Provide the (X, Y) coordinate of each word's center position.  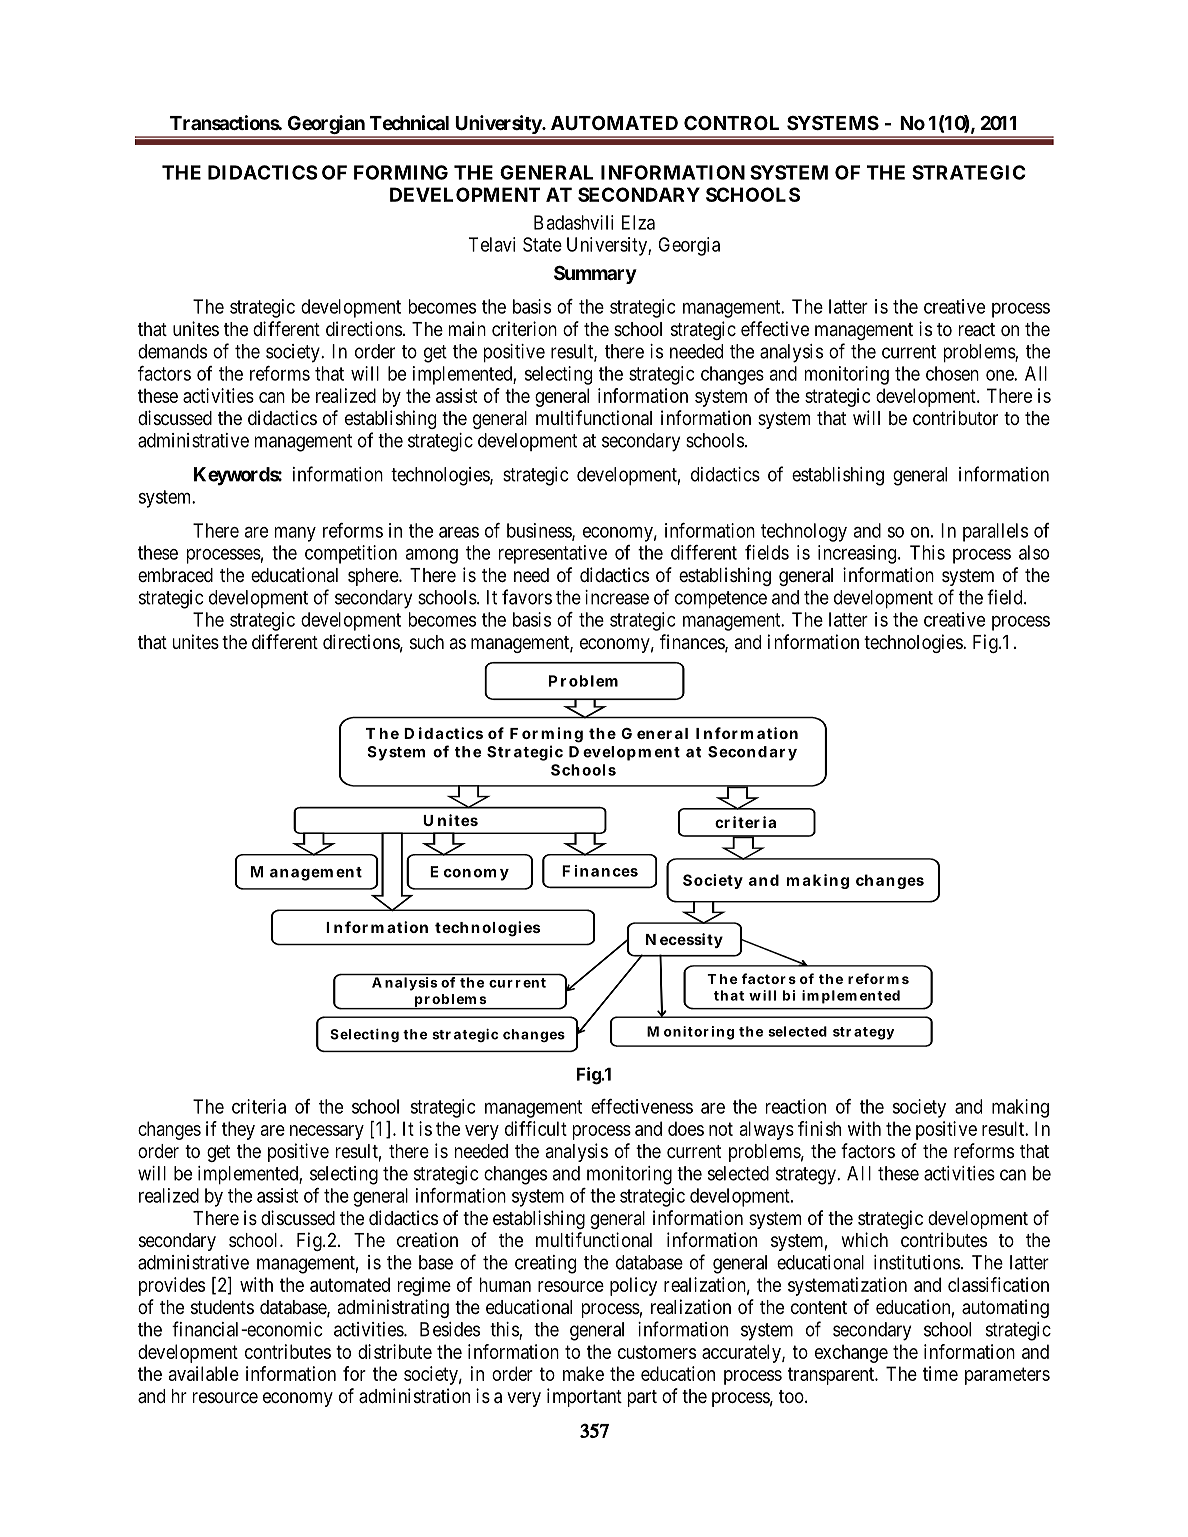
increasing (858, 554)
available (204, 1373)
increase (617, 597)
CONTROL (731, 123)
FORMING (401, 172)
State (542, 244)
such (427, 642)
